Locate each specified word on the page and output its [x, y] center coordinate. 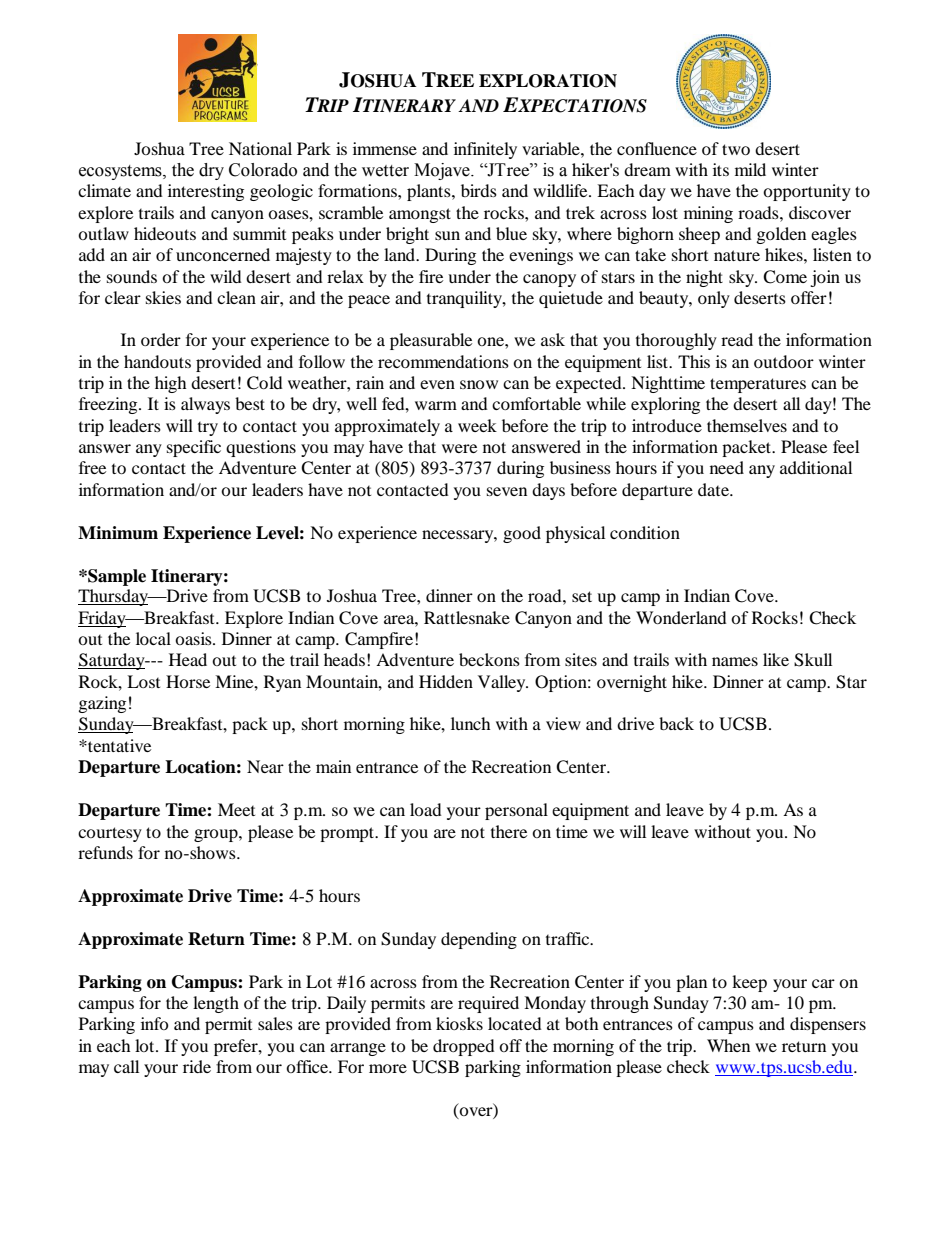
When [728, 1045]
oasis [194, 638]
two [736, 149]
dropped [464, 1047]
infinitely [485, 150]
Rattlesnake [467, 617]
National [260, 148]
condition [645, 532]
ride [197, 1066]
